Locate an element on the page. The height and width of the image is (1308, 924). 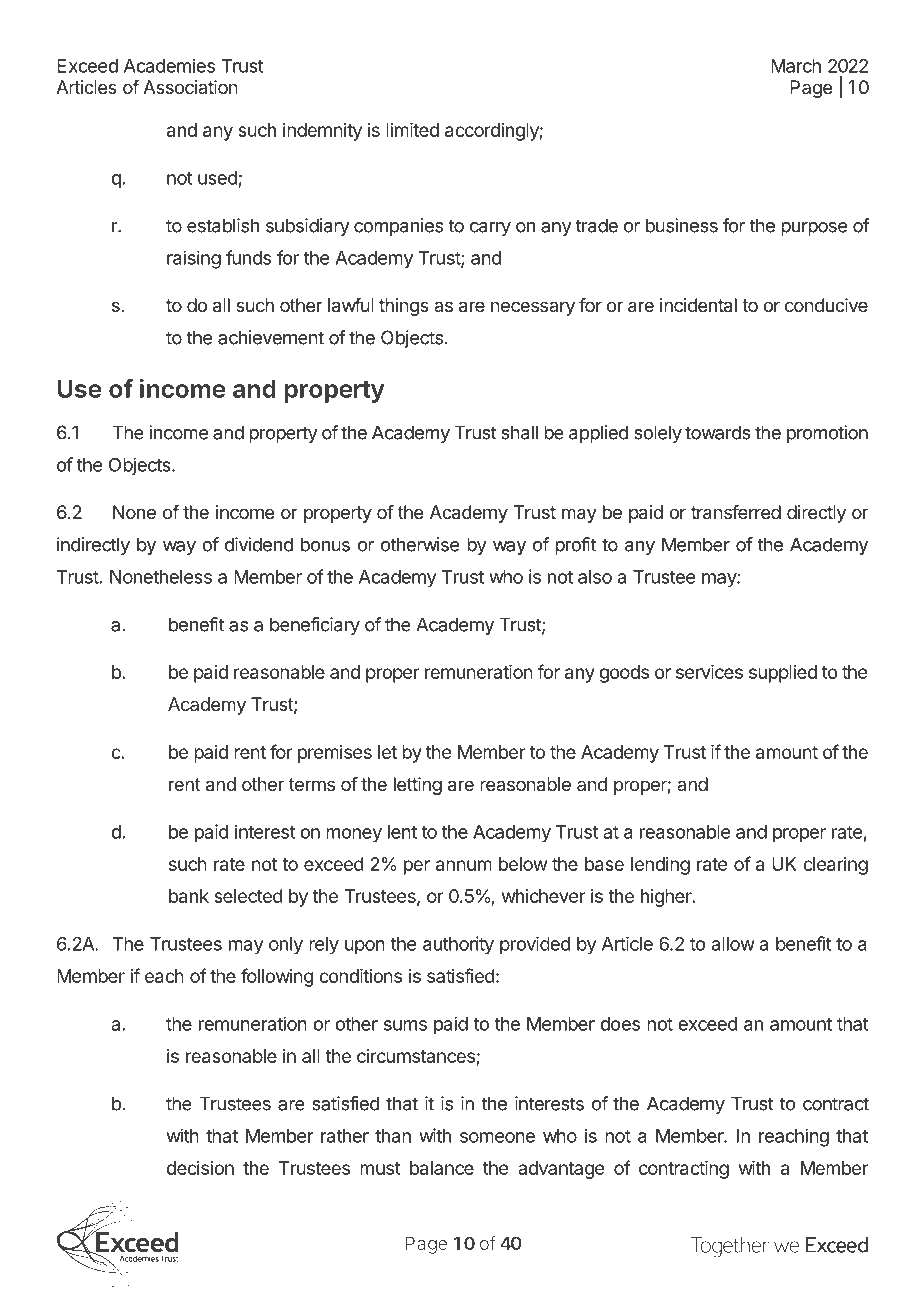
beneficiary is located at coordinates (315, 626).
